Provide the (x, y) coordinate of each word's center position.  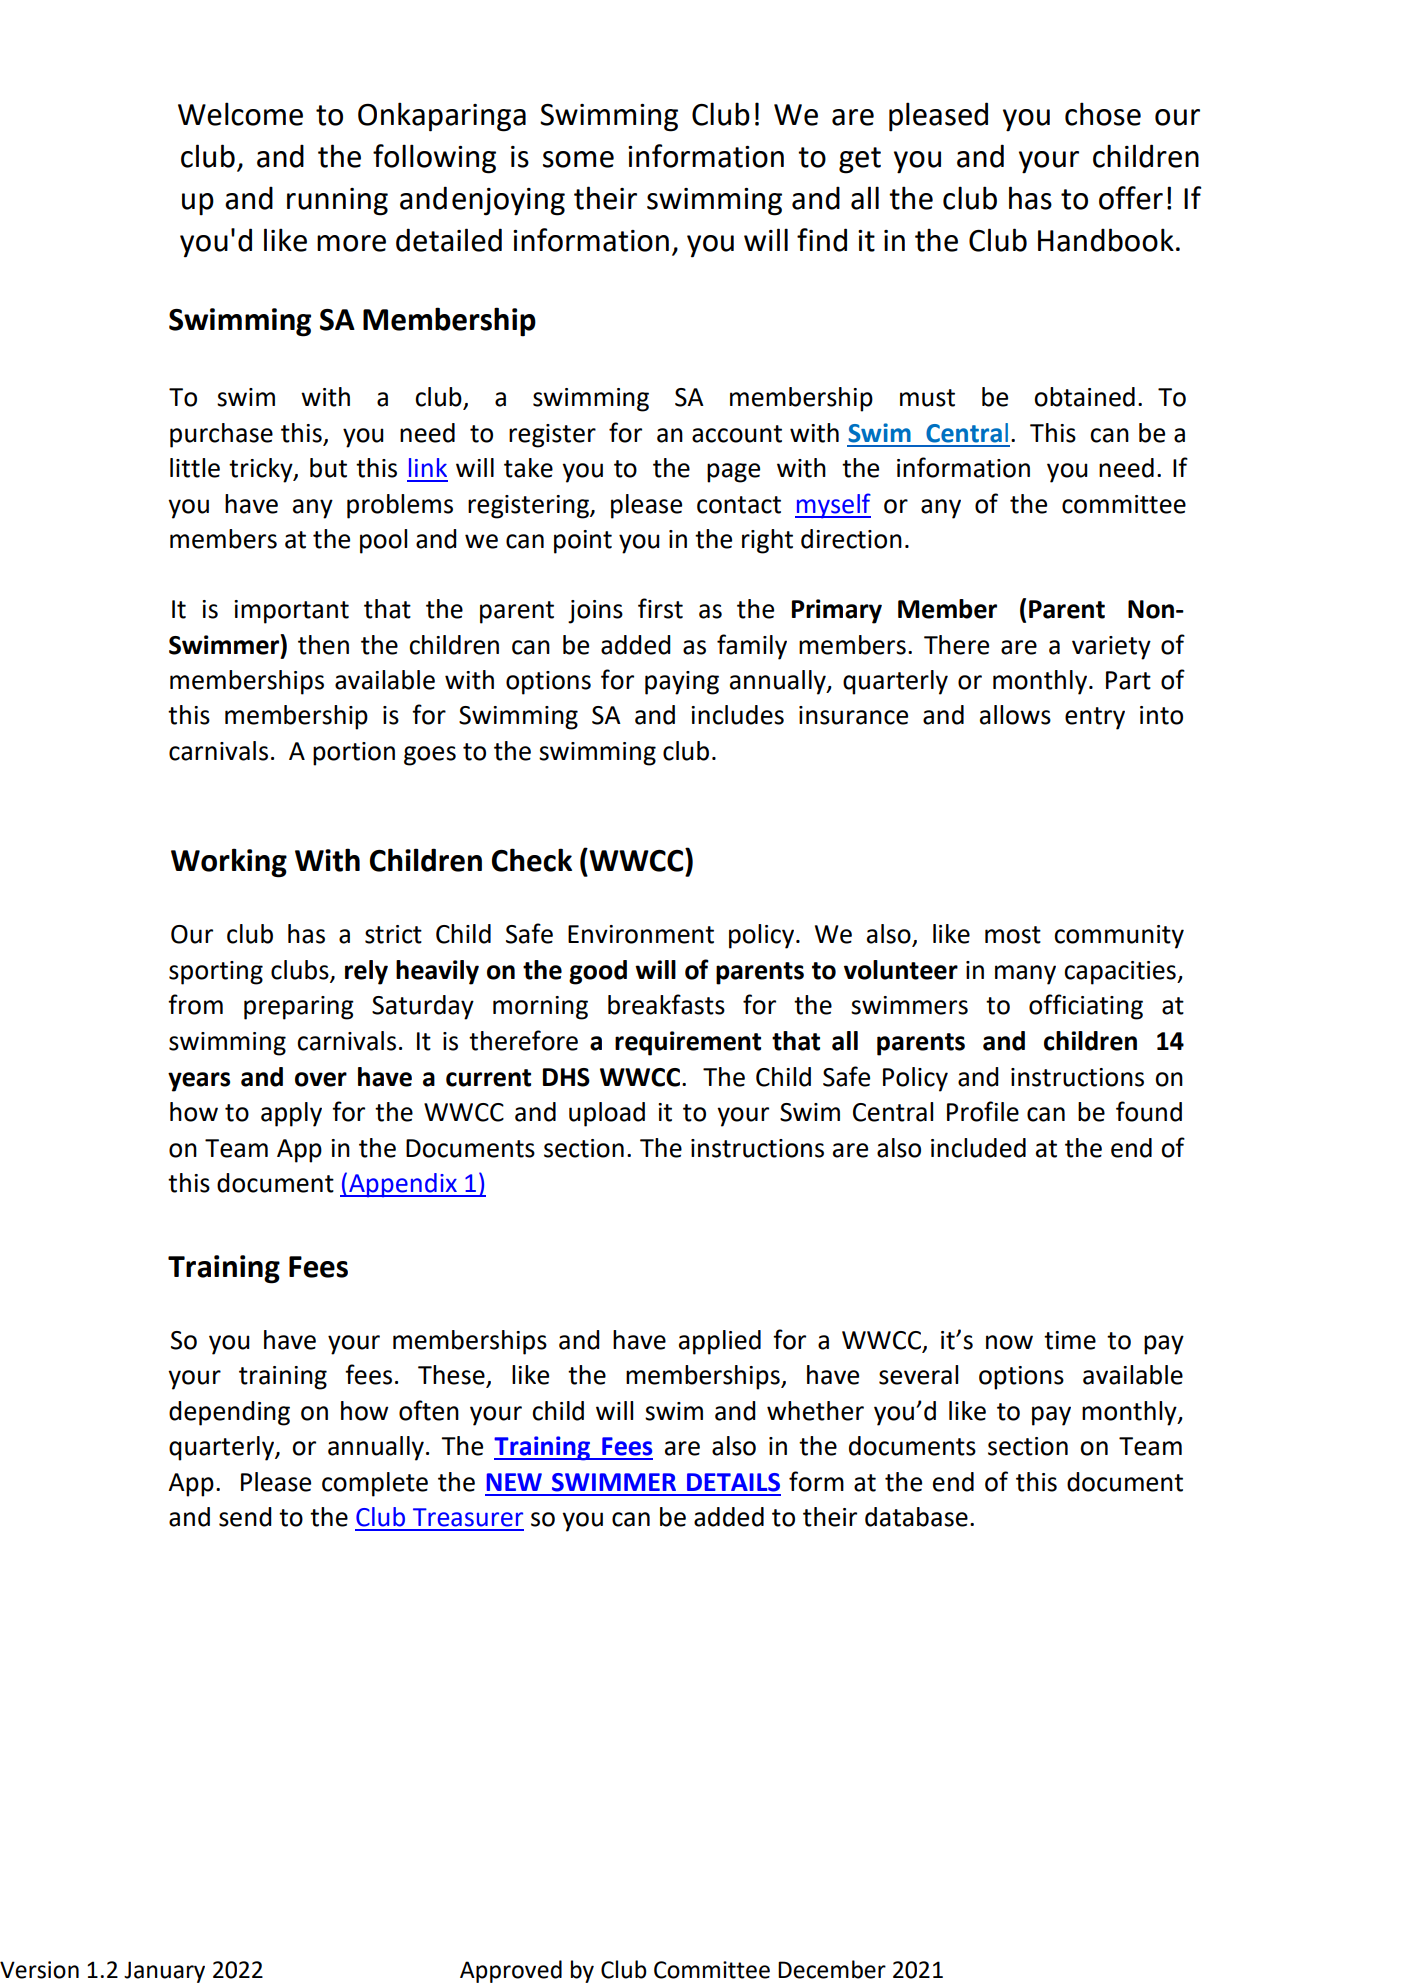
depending (229, 1413)
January (164, 1972)
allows (1015, 715)
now (1009, 1342)
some (578, 159)
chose (1103, 114)
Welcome (240, 114)
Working (229, 863)
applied (720, 1342)
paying (682, 683)
